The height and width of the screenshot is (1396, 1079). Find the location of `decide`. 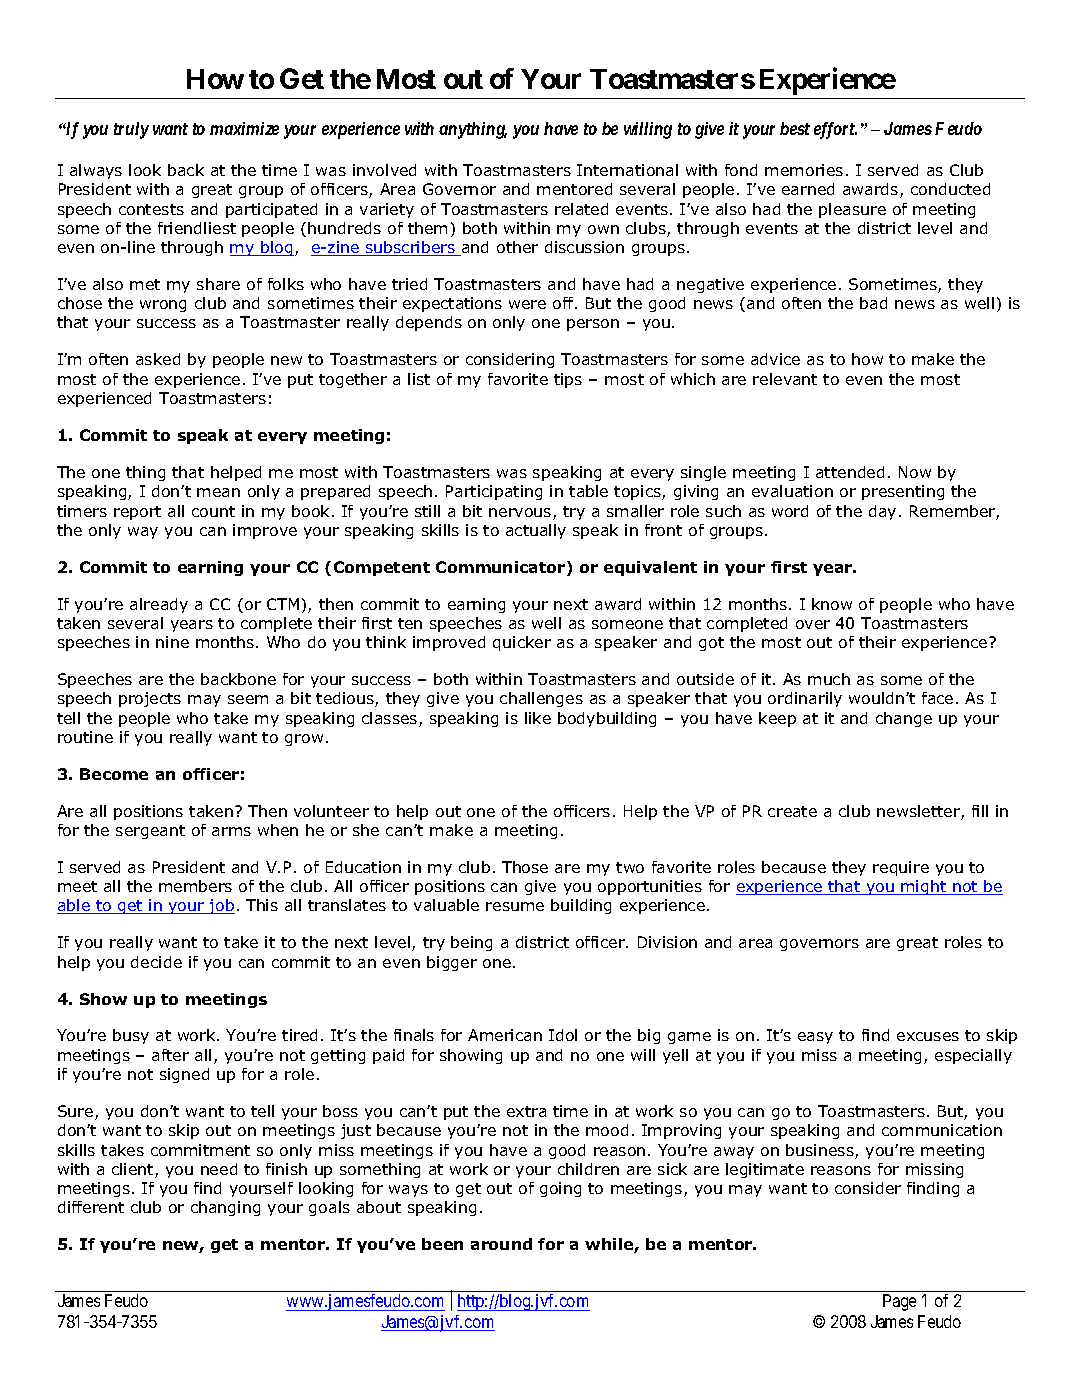

decide is located at coordinates (156, 962).
